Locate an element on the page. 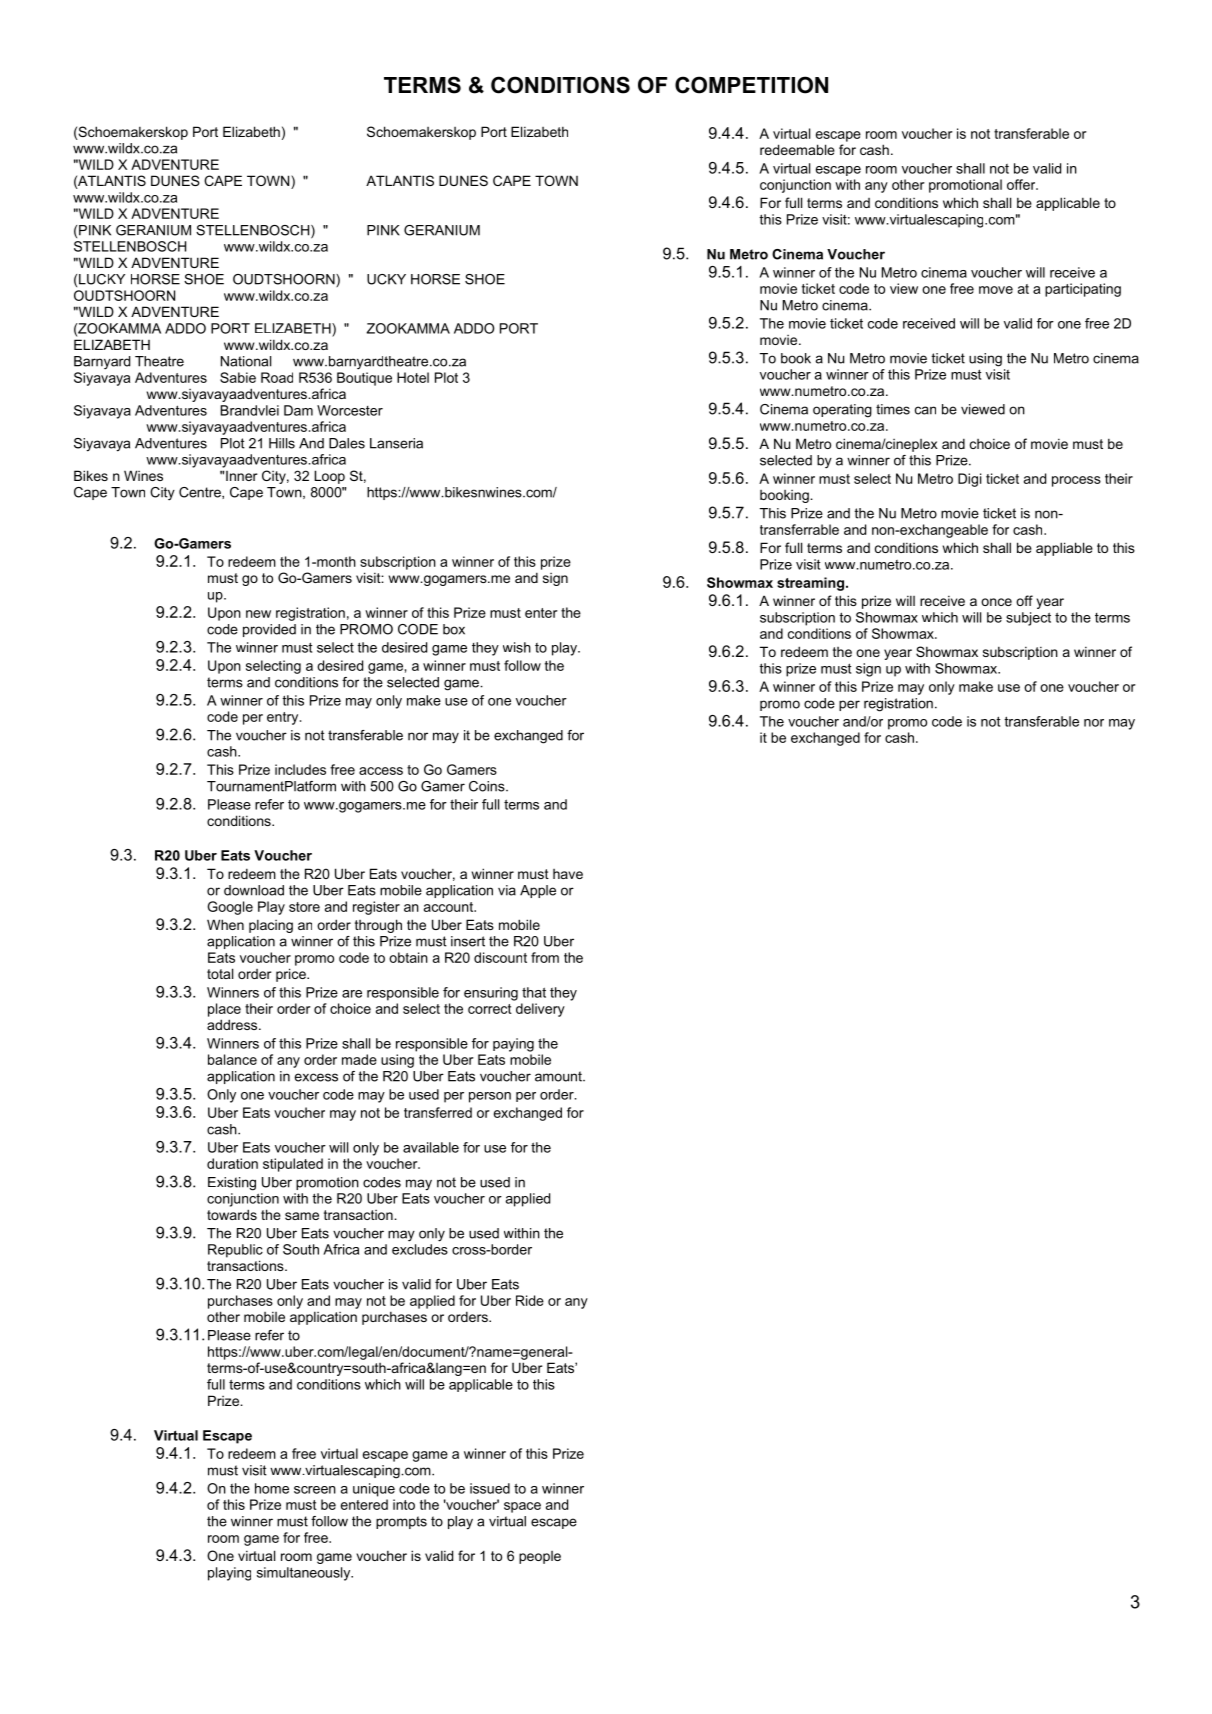 The image size is (1212, 1714). offer is located at coordinates (1022, 184).
